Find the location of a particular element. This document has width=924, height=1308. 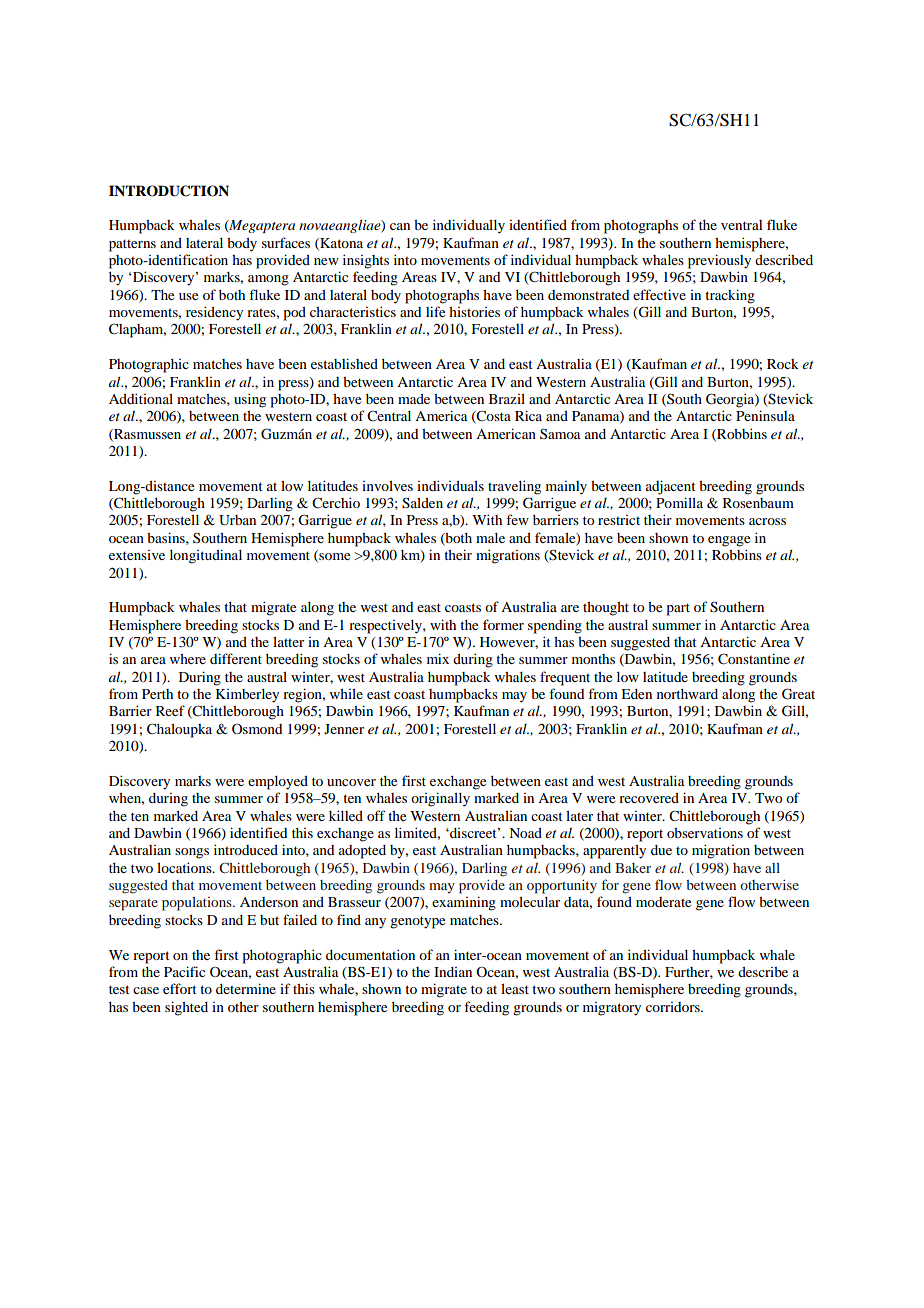

Reef is located at coordinates (170, 710).
